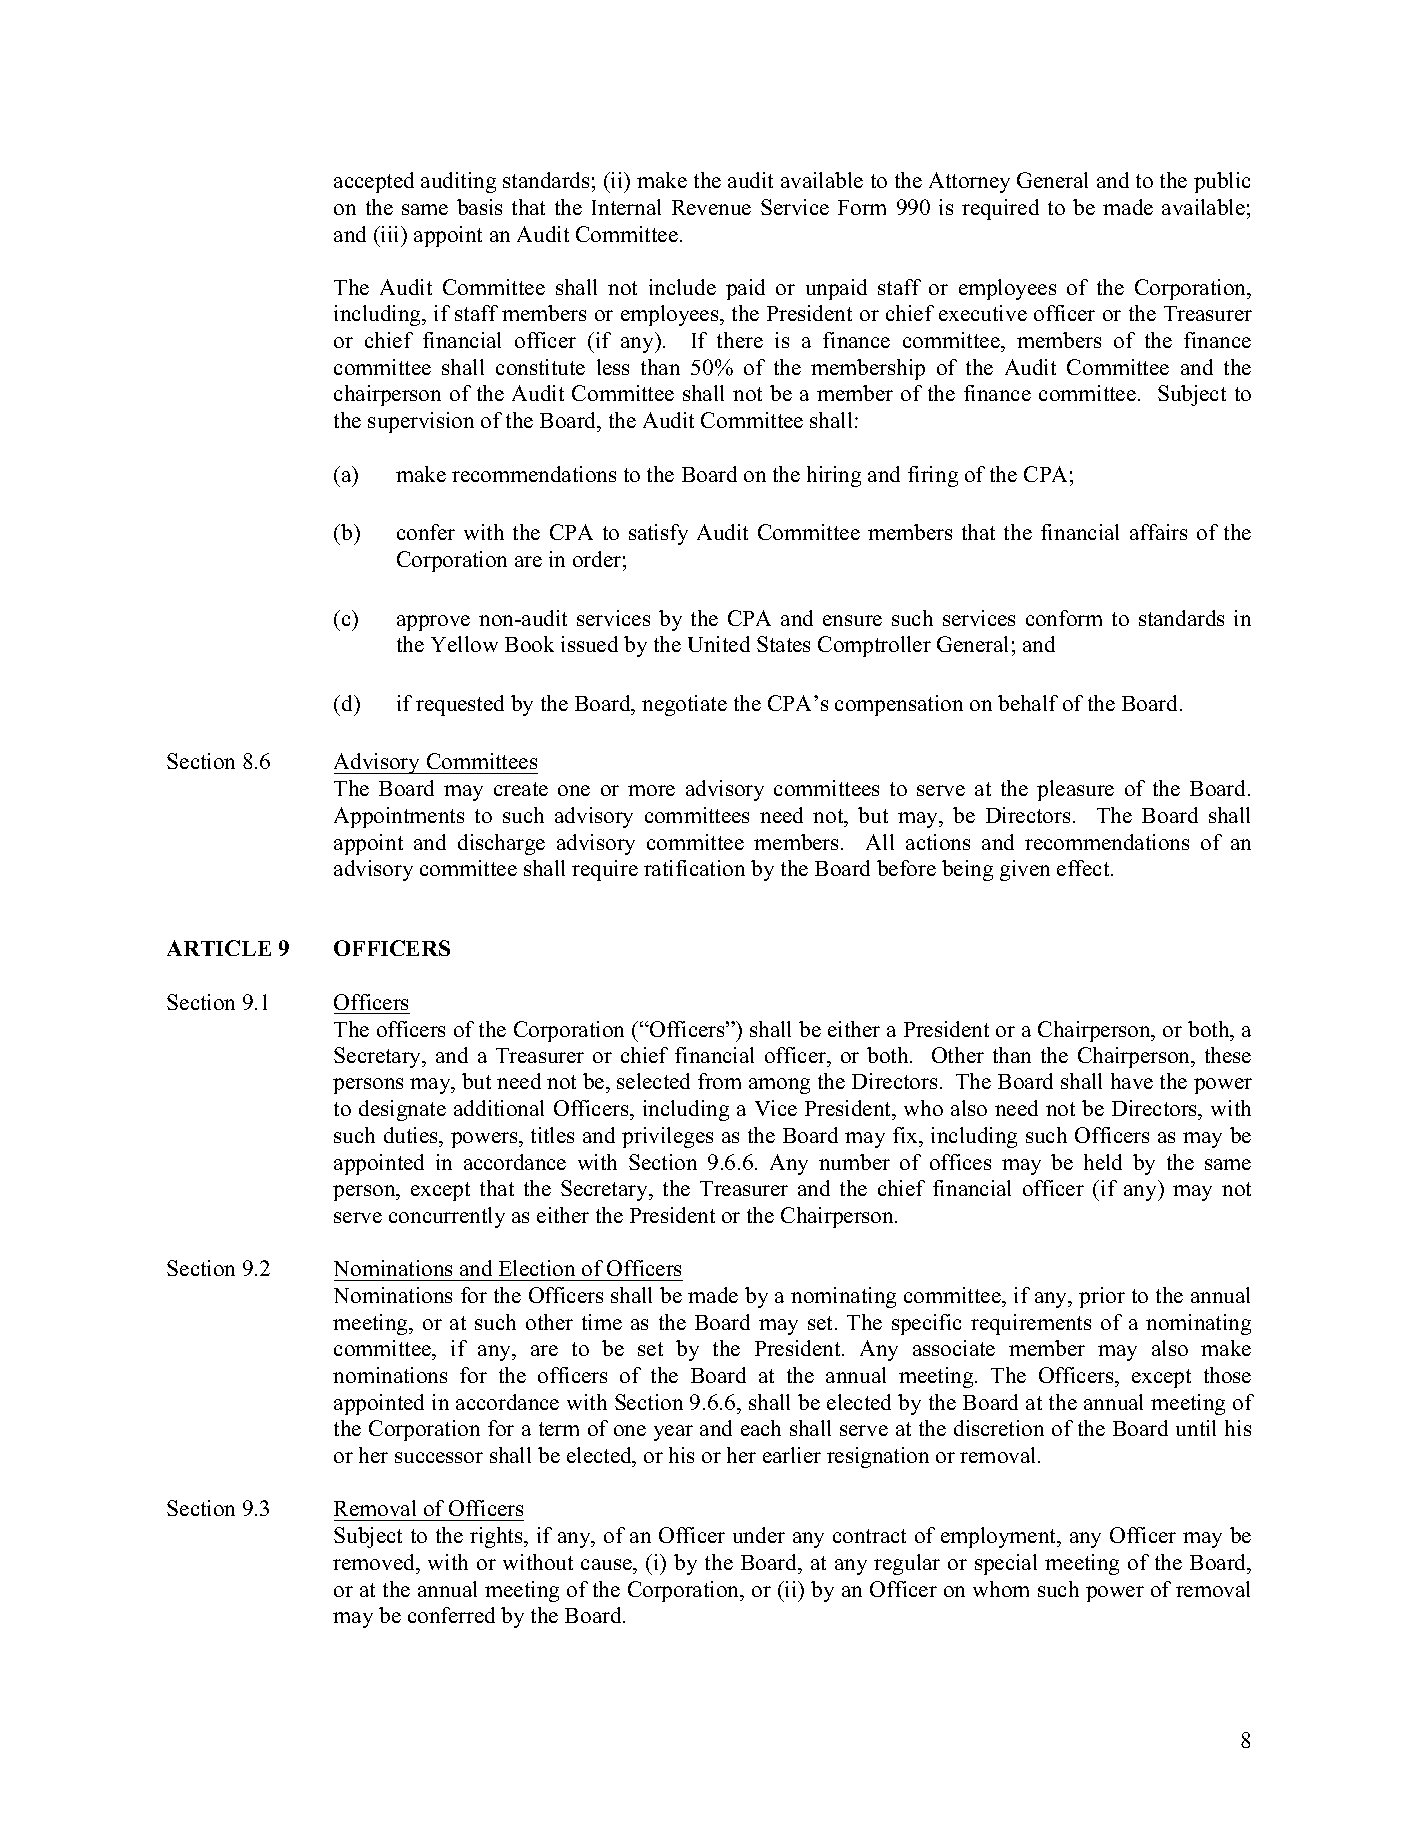  What do you see at coordinates (219, 948) in the document?
I see `ARTICLE` at bounding box center [219, 948].
